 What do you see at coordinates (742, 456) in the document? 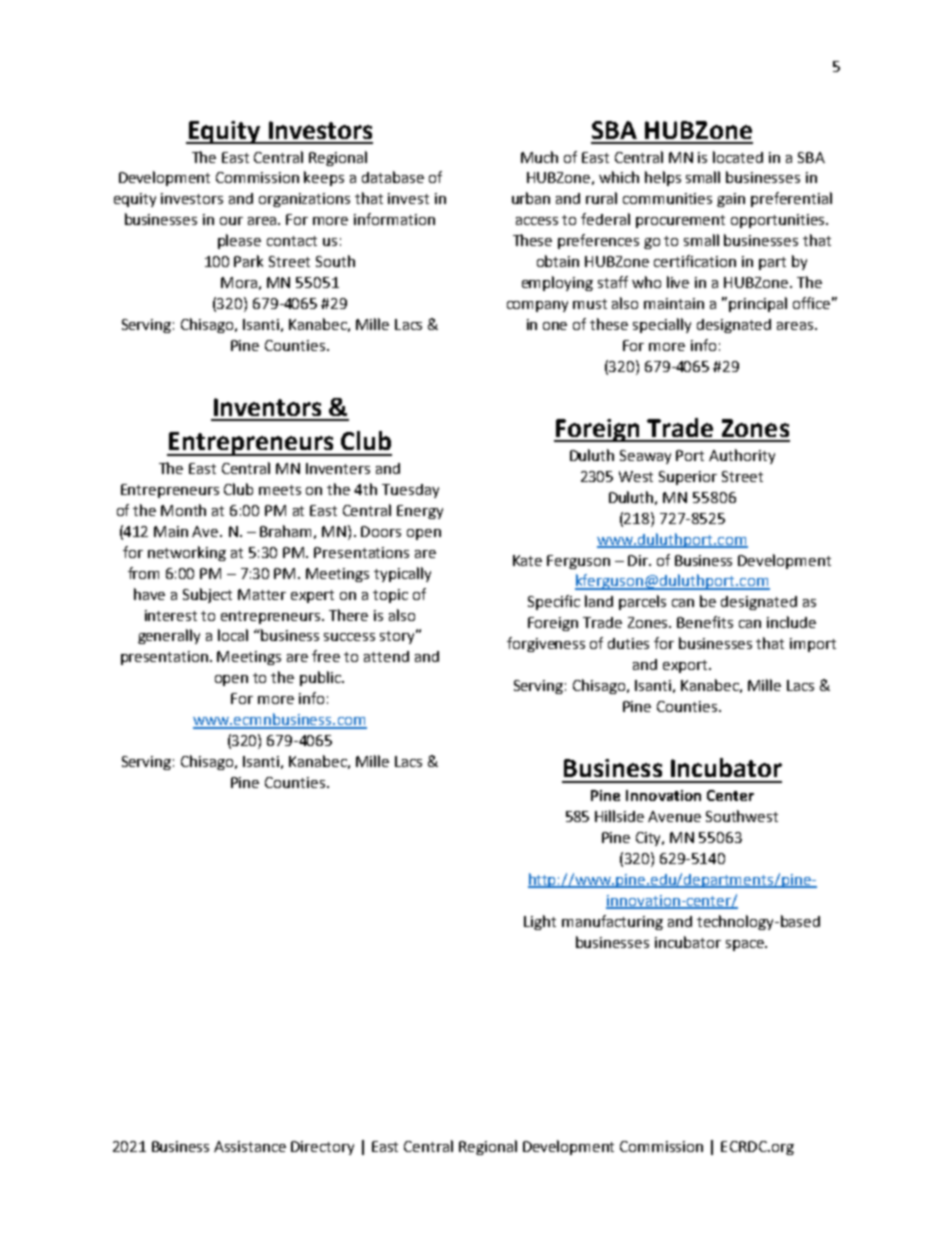
I see `Authority` at bounding box center [742, 456].
